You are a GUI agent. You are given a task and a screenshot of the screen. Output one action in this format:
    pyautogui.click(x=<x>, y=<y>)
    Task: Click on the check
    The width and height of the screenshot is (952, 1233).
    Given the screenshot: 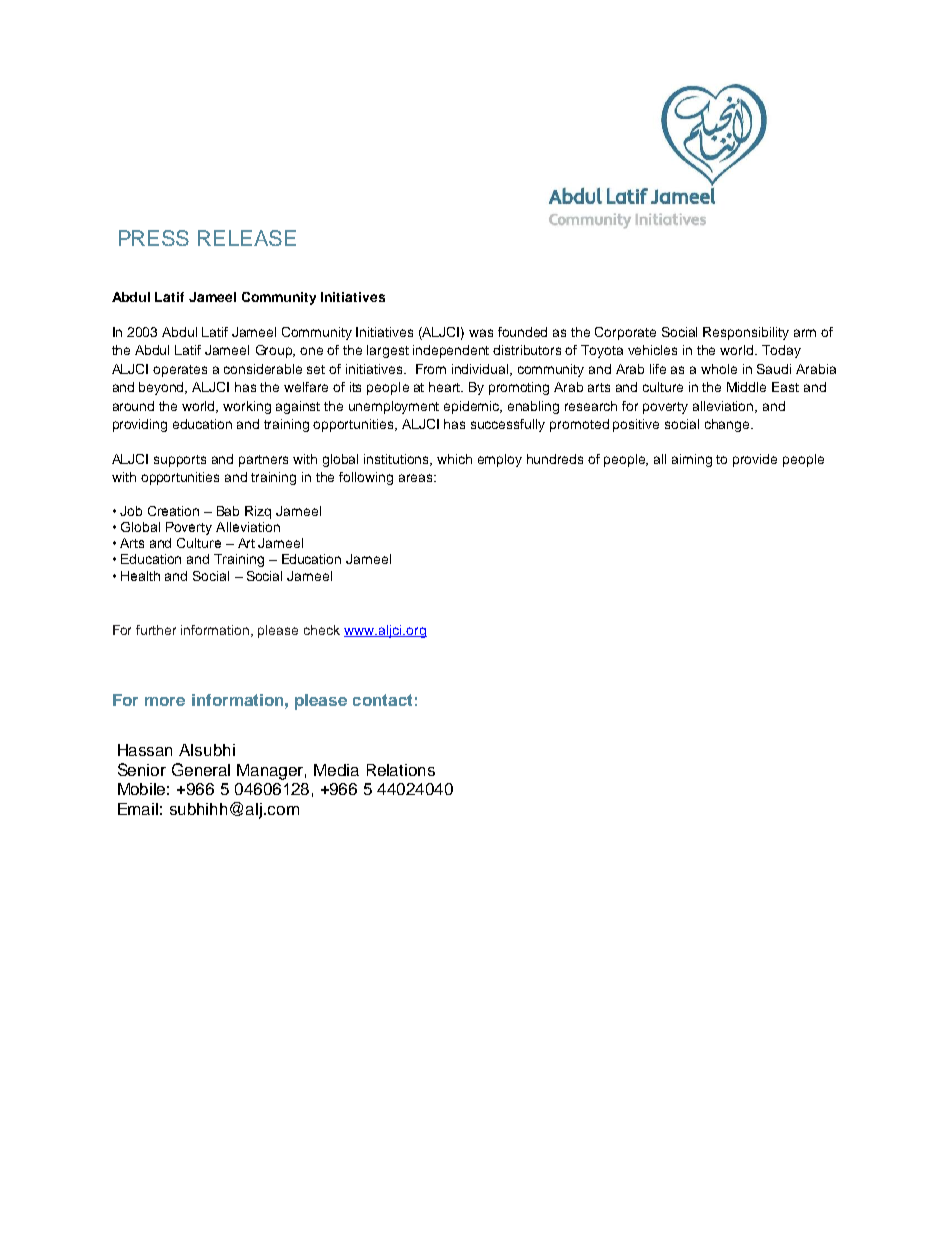 What is the action you would take?
    pyautogui.click(x=322, y=630)
